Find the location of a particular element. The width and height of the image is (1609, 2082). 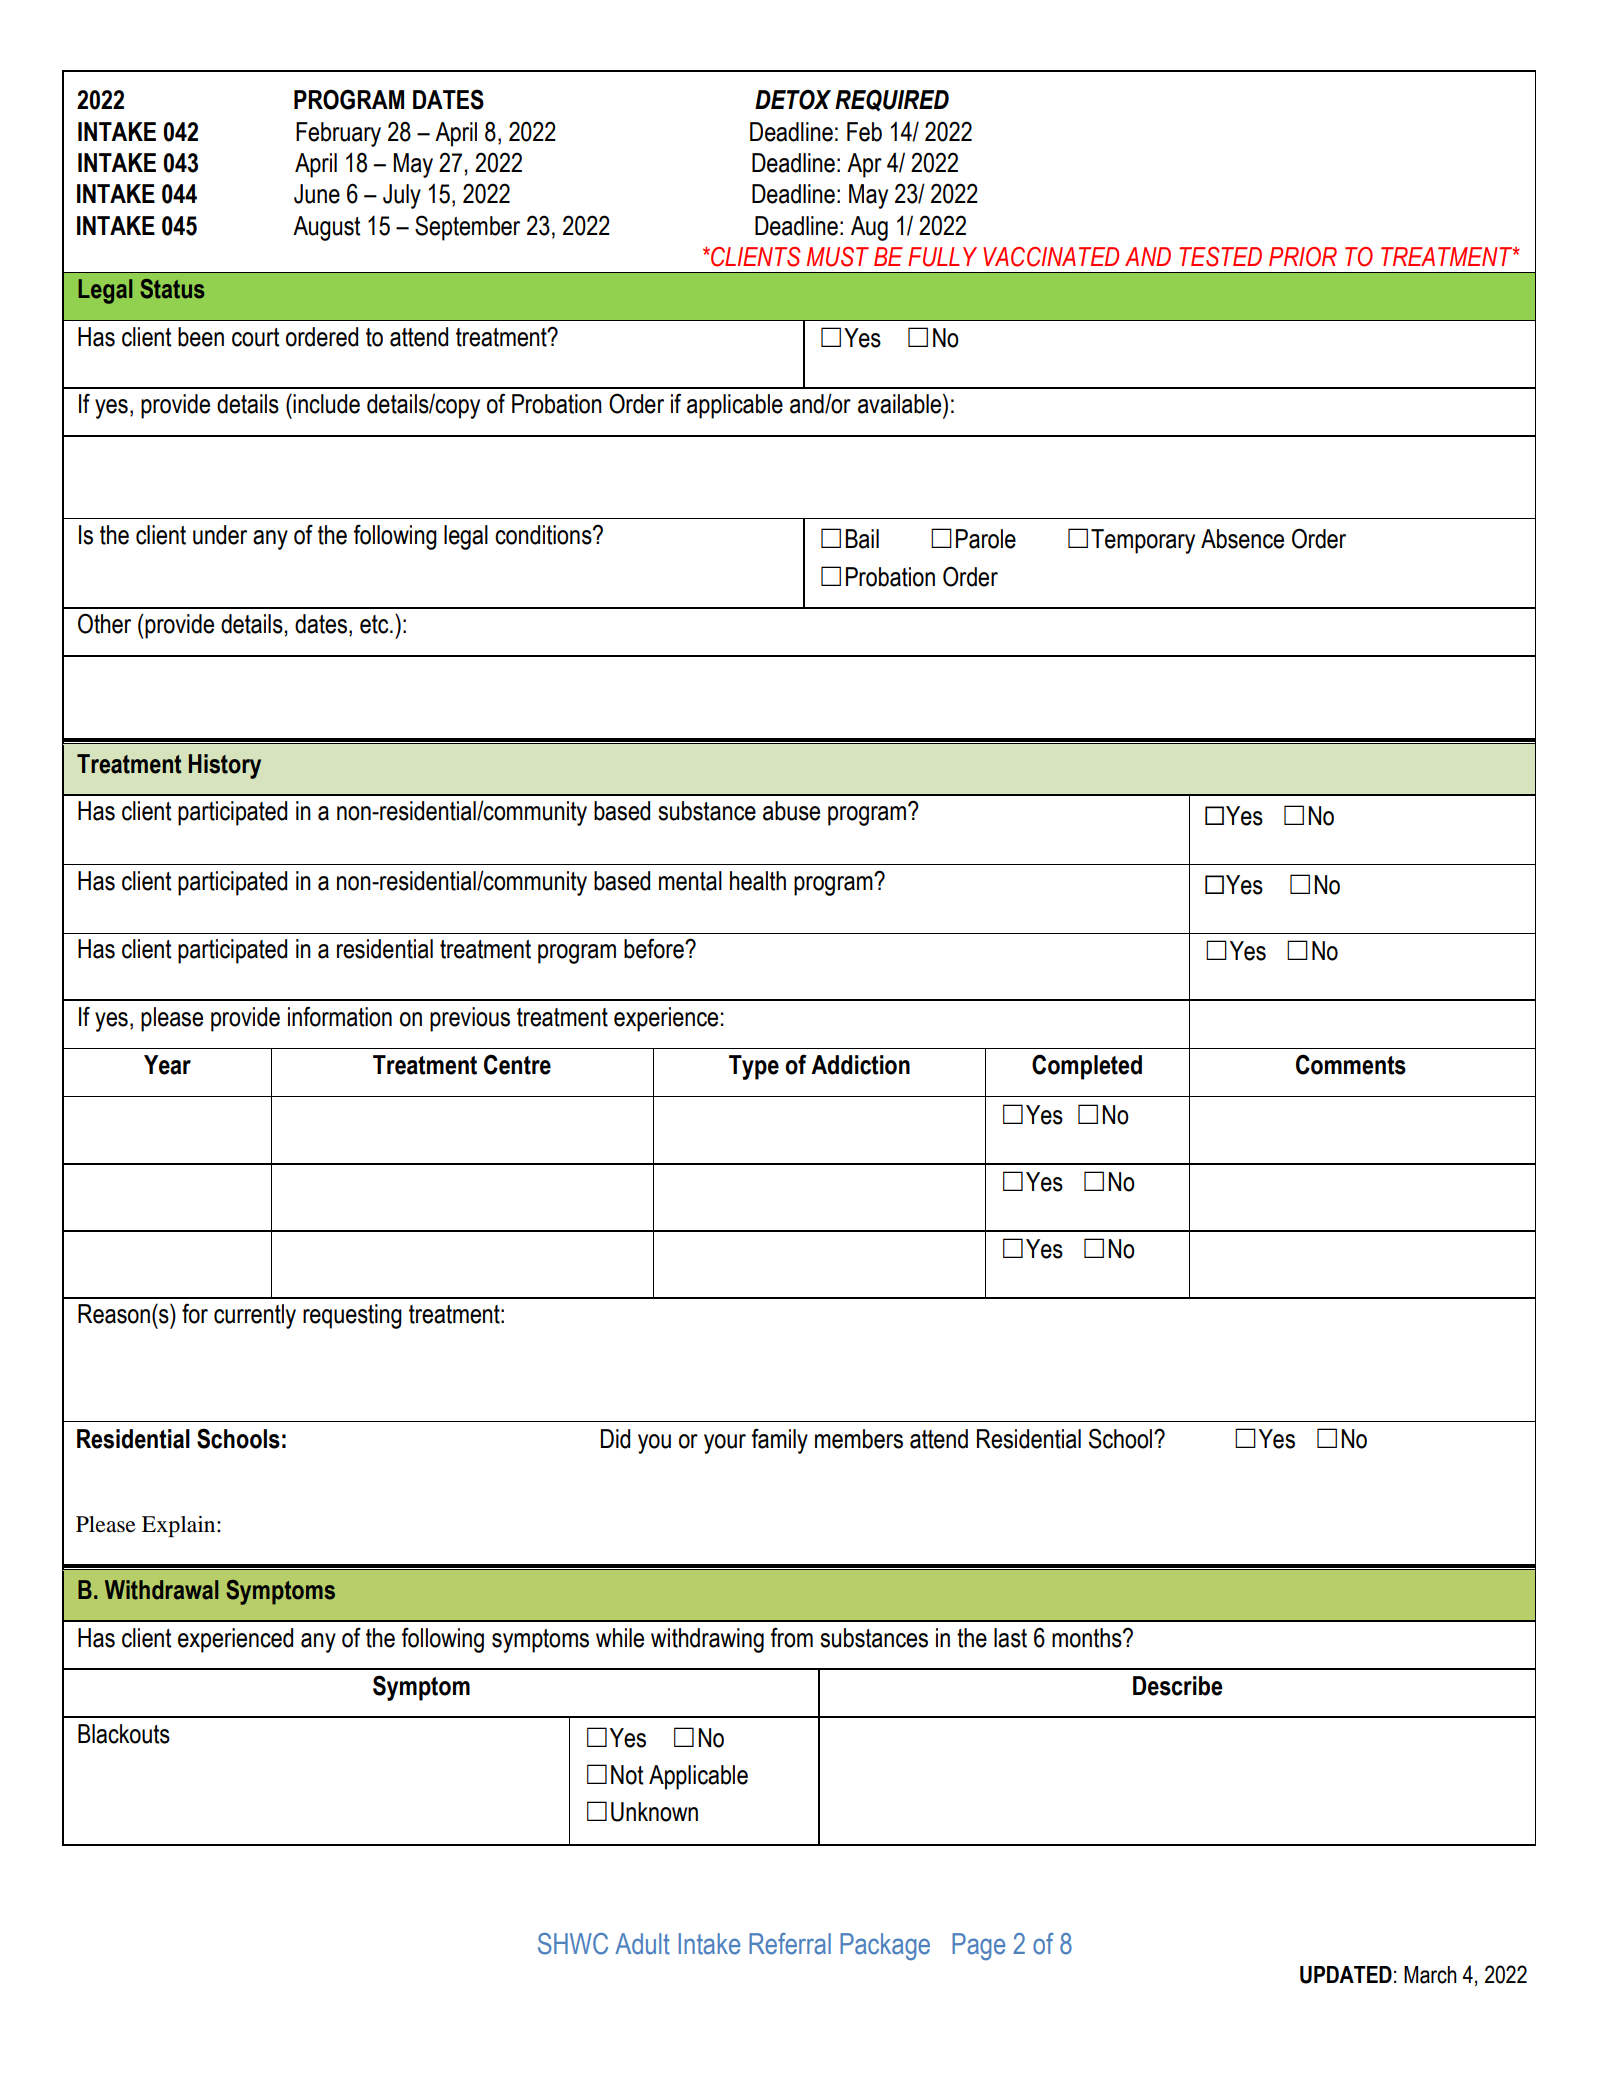

family is located at coordinates (779, 1441).
